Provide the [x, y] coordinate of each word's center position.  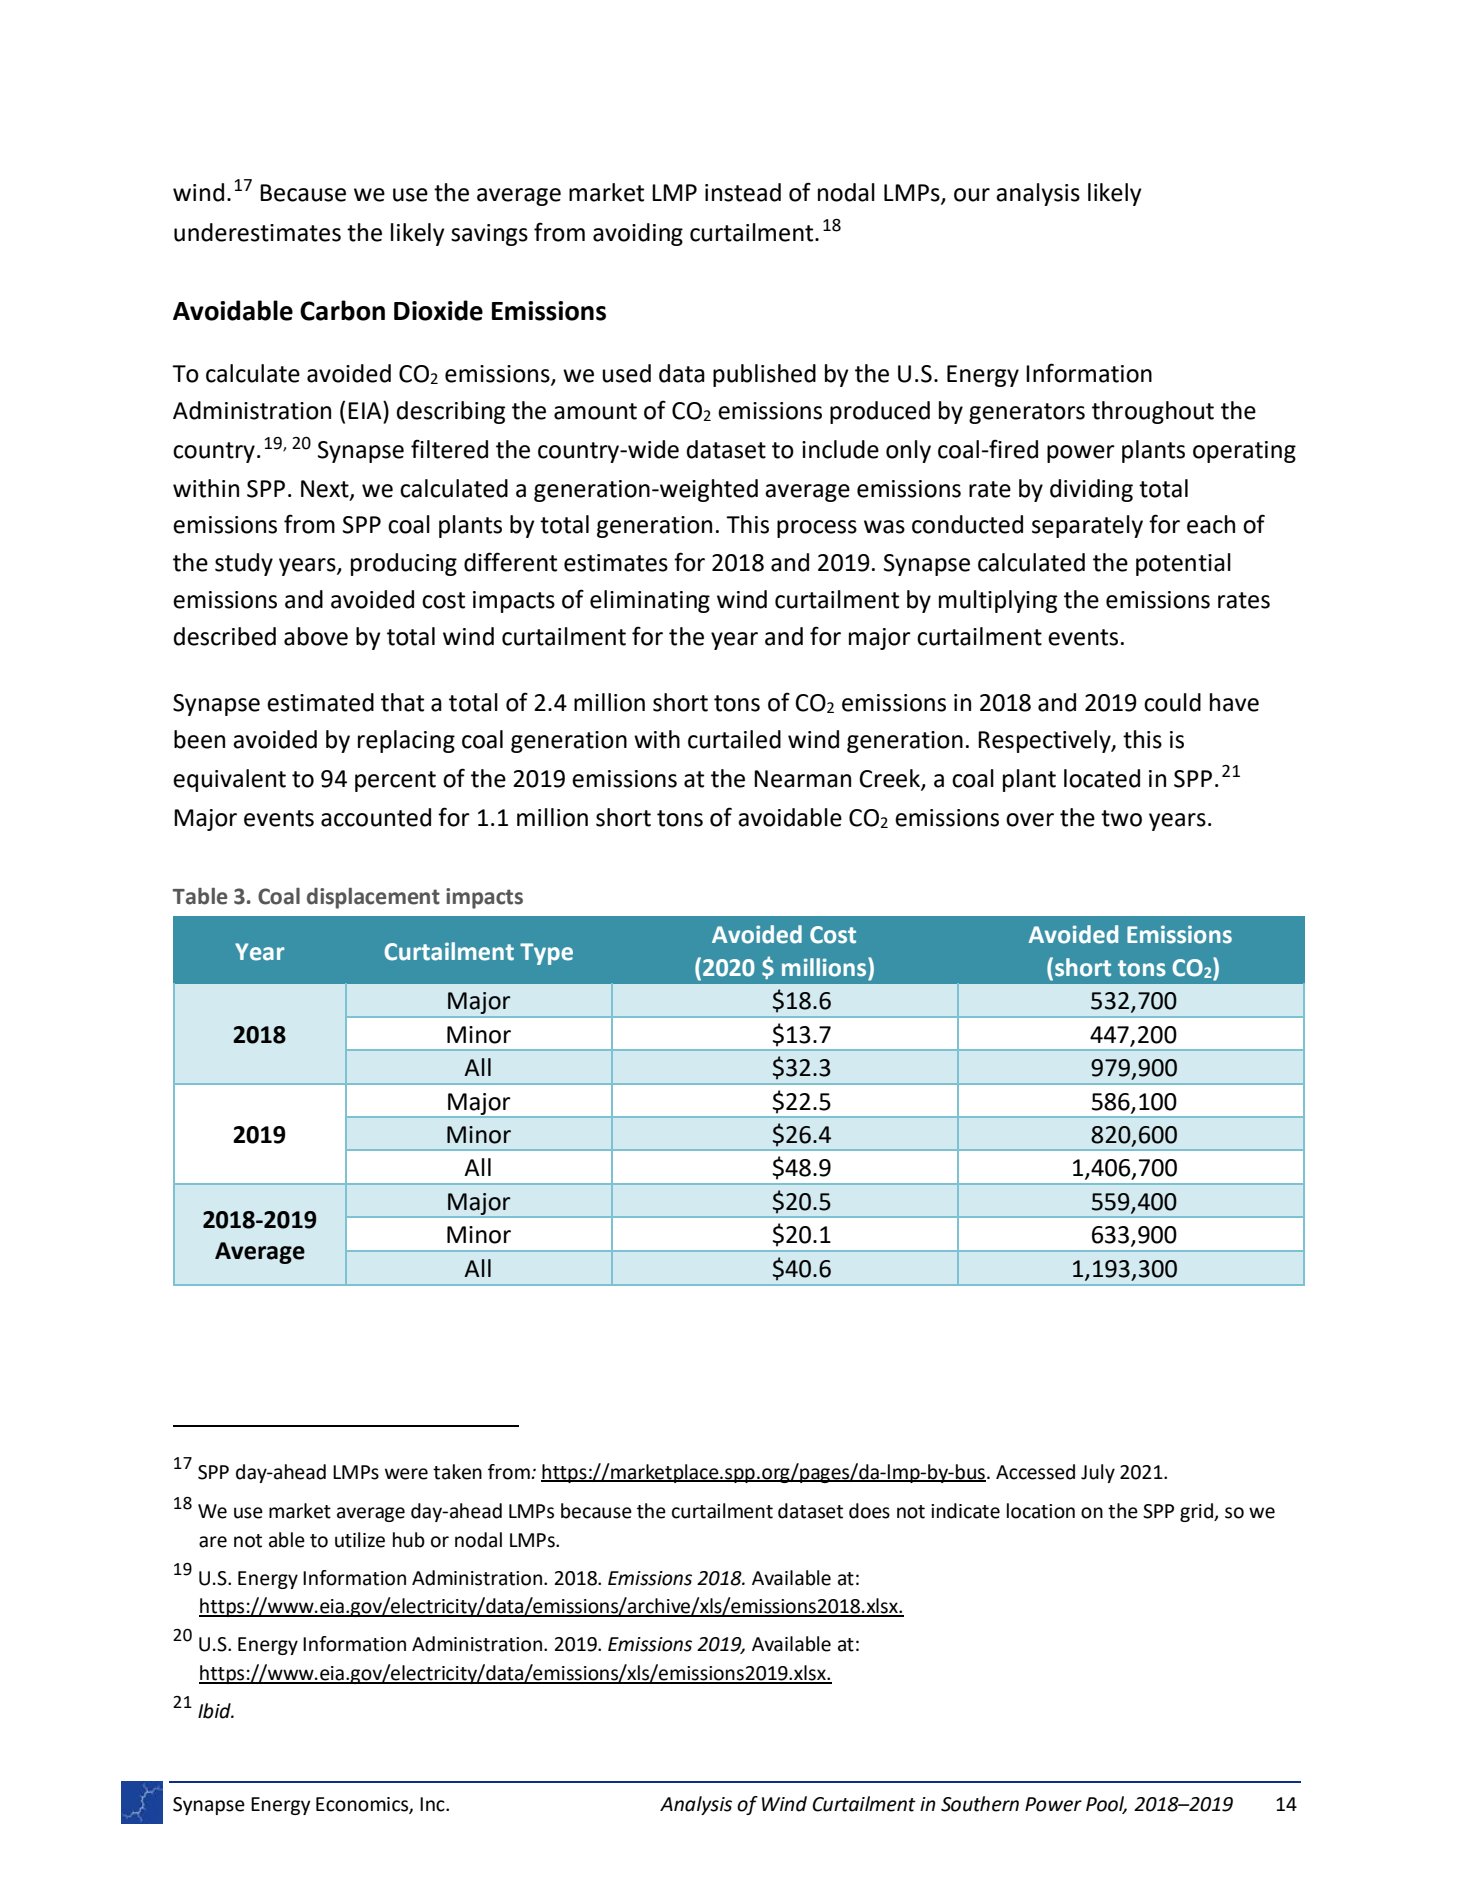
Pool [1106, 1804]
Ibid [215, 1711]
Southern [980, 1804]
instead [743, 192]
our [972, 195]
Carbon [342, 310]
